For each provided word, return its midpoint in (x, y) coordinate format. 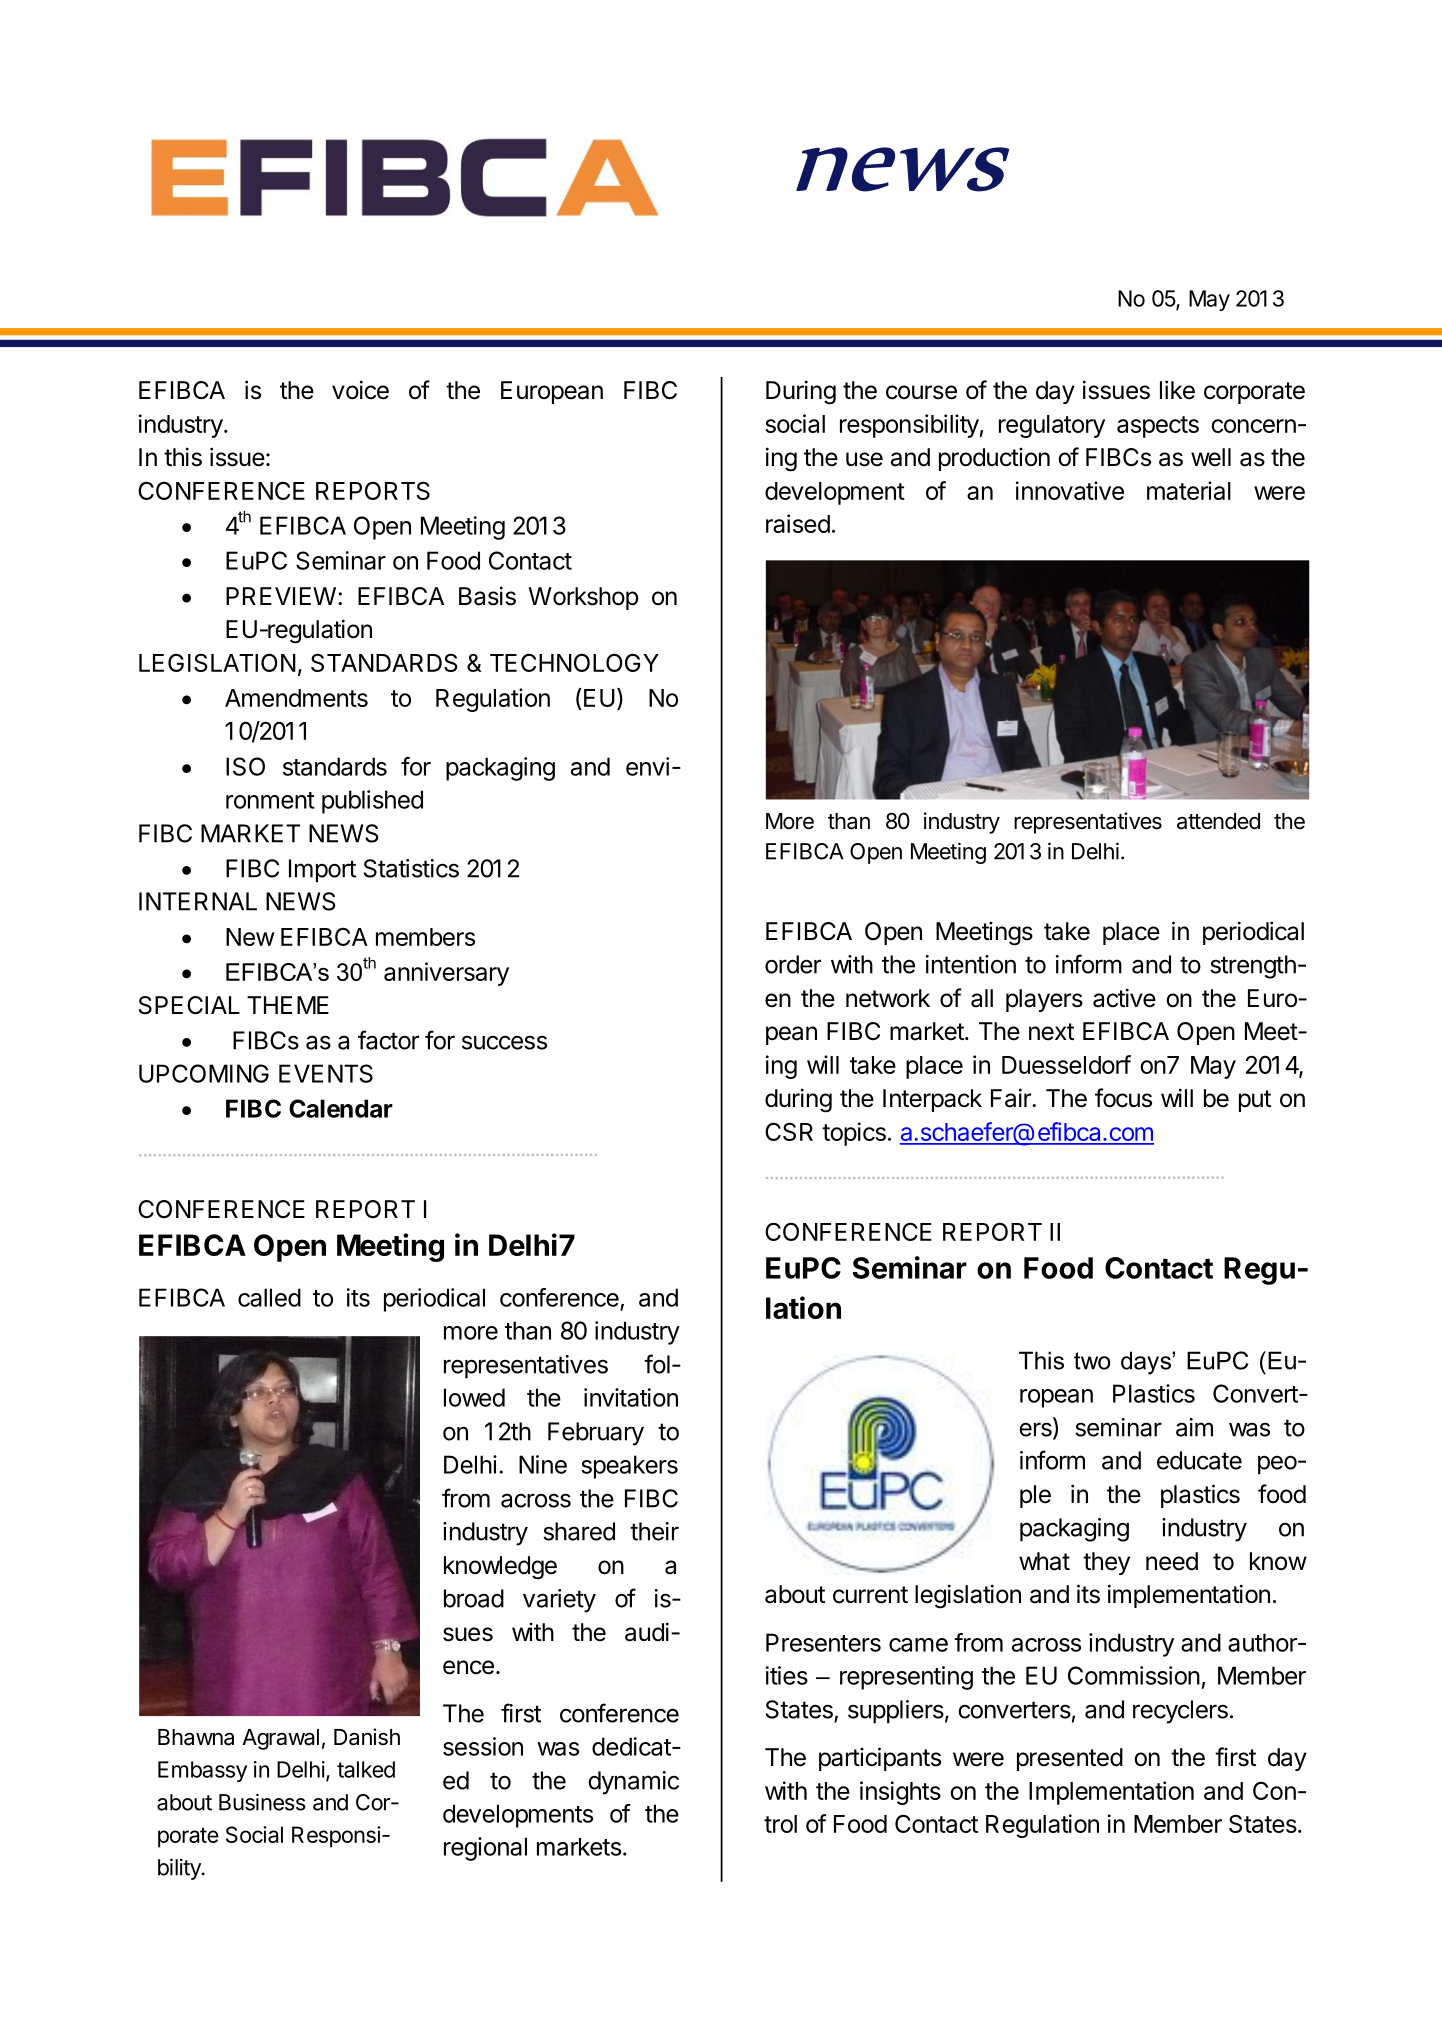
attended (1218, 821)
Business (262, 1802)
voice (360, 390)
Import (322, 871)
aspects (1158, 427)
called (269, 1297)
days (1147, 1363)
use (864, 459)
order (793, 964)
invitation (631, 1397)
